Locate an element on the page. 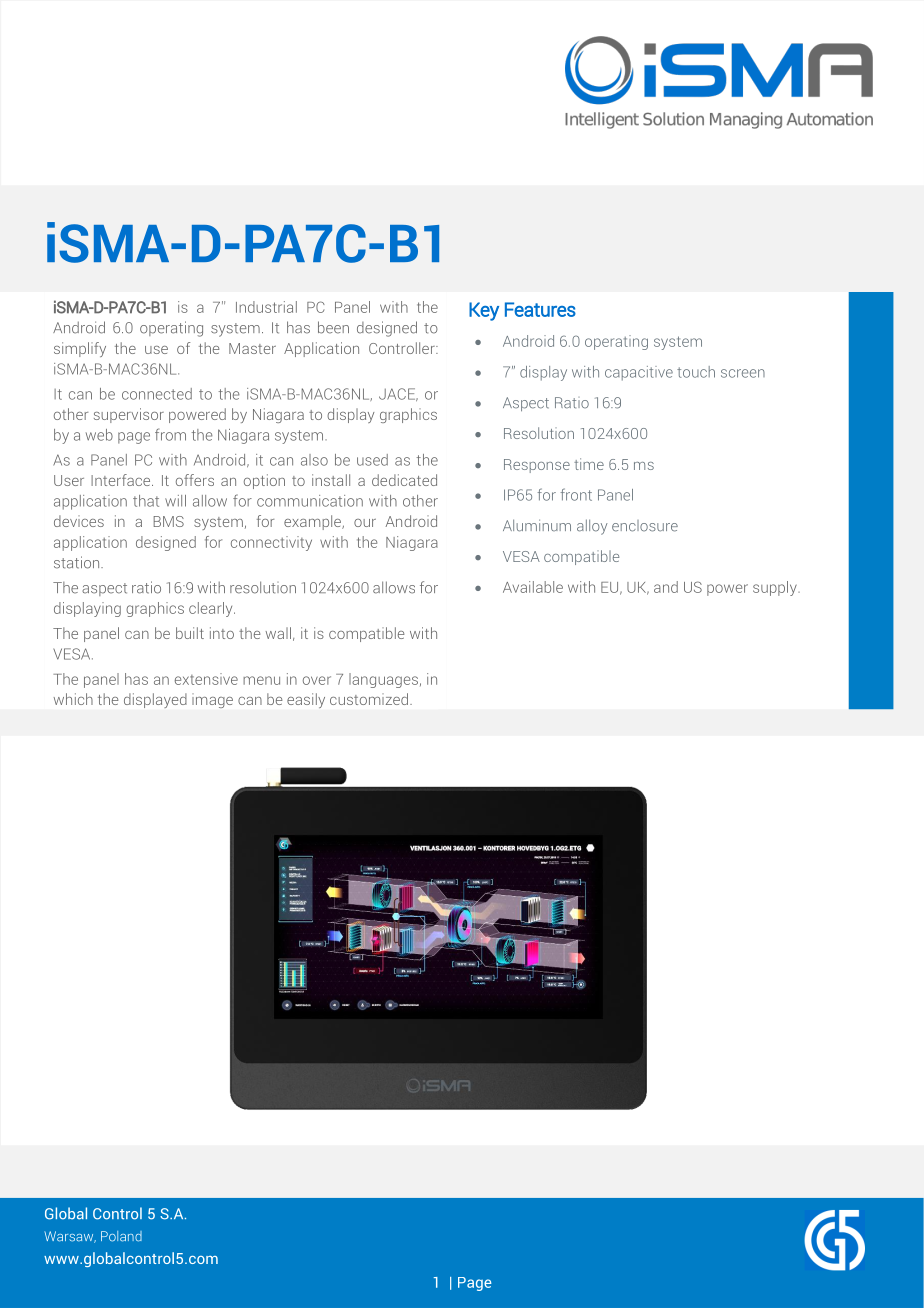 The image size is (924, 1308). languages is located at coordinates (383, 680).
